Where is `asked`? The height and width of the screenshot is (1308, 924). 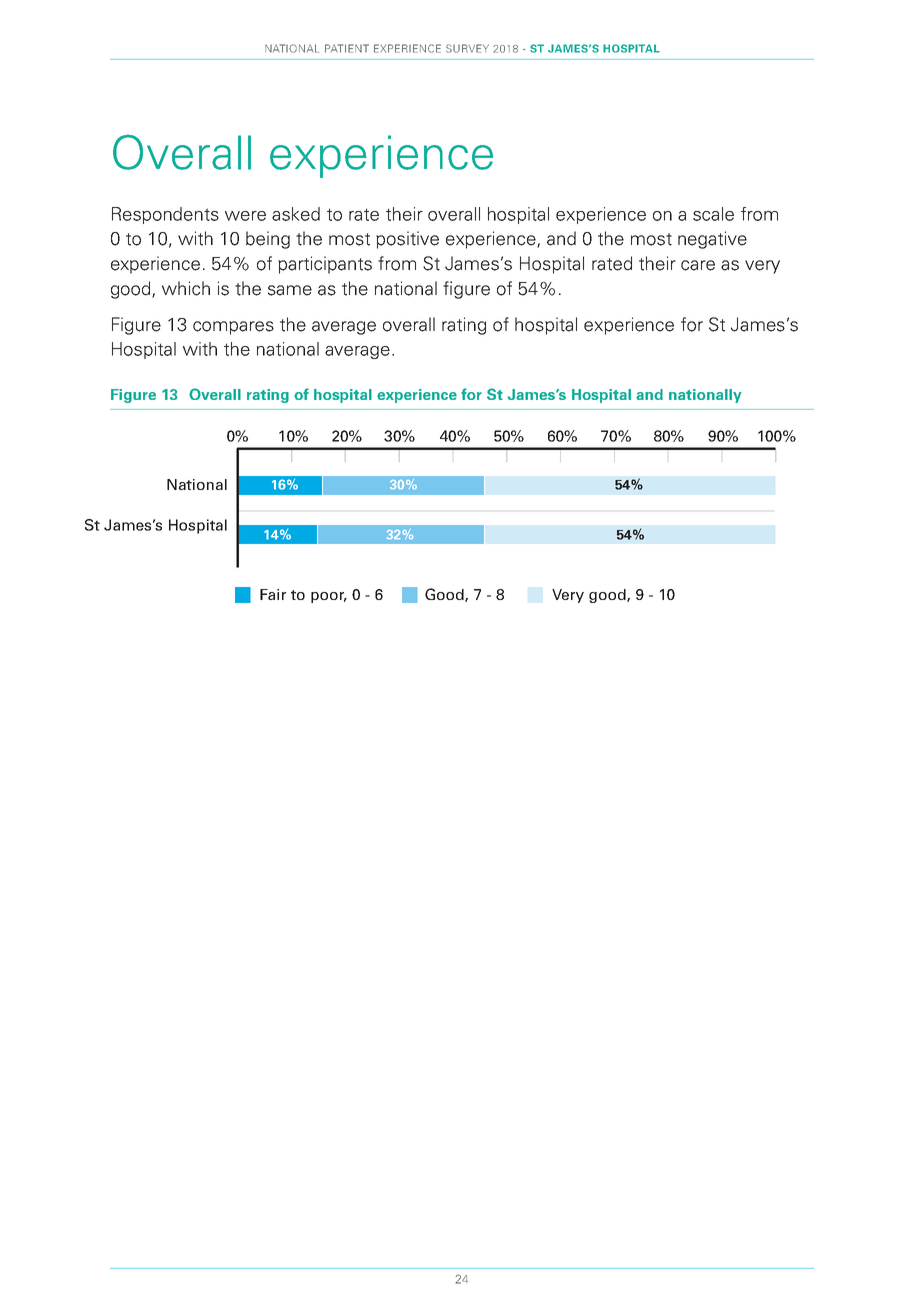 asked is located at coordinates (296, 214).
